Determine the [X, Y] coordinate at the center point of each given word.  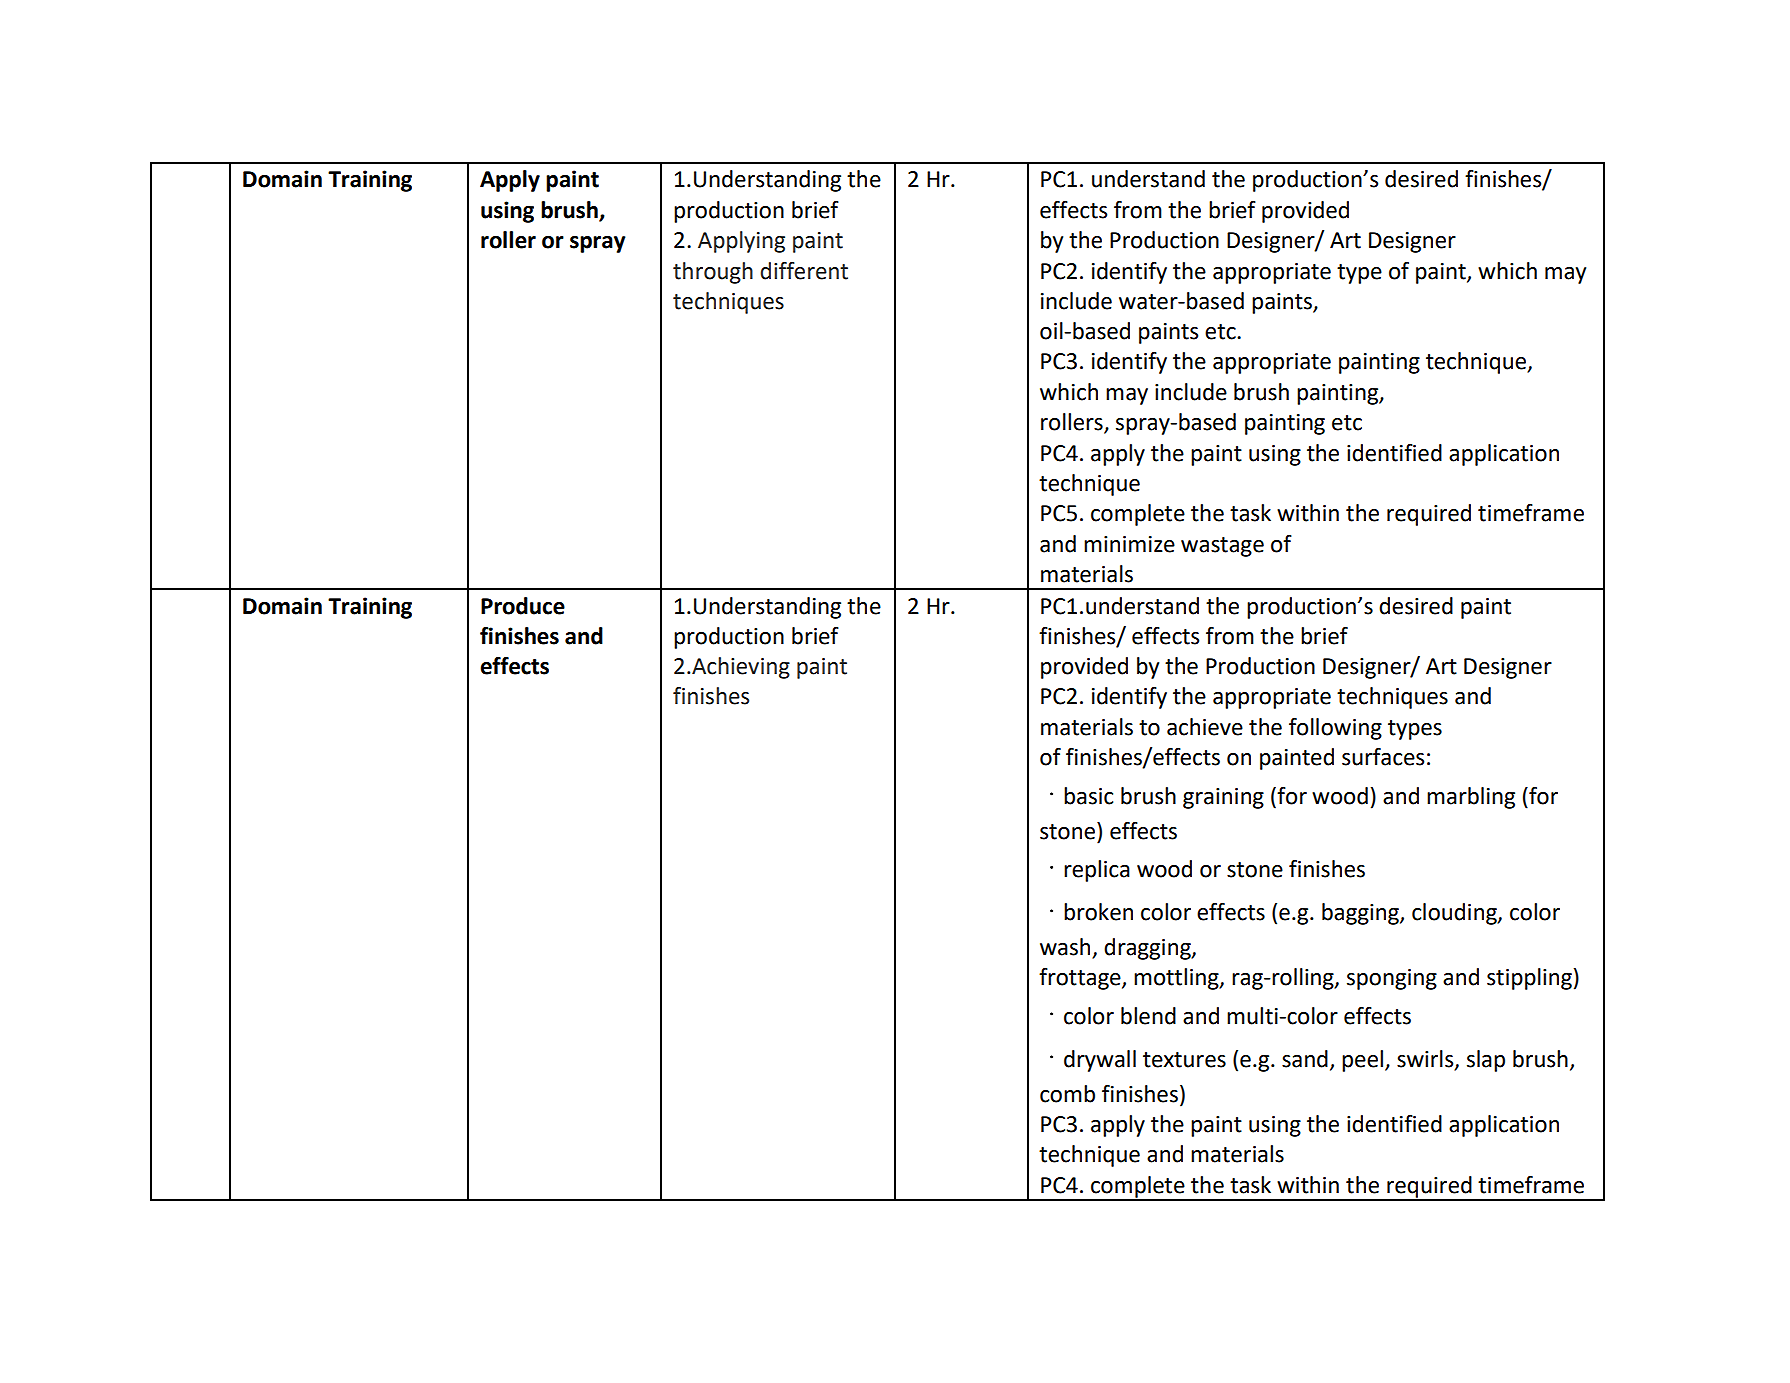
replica [1097, 871]
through [713, 273]
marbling [1471, 798]
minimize [1129, 544]
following [1335, 729]
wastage [1222, 547]
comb [1067, 1094]
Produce [523, 606]
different [804, 271]
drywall [1100, 1061]
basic [1088, 796]
